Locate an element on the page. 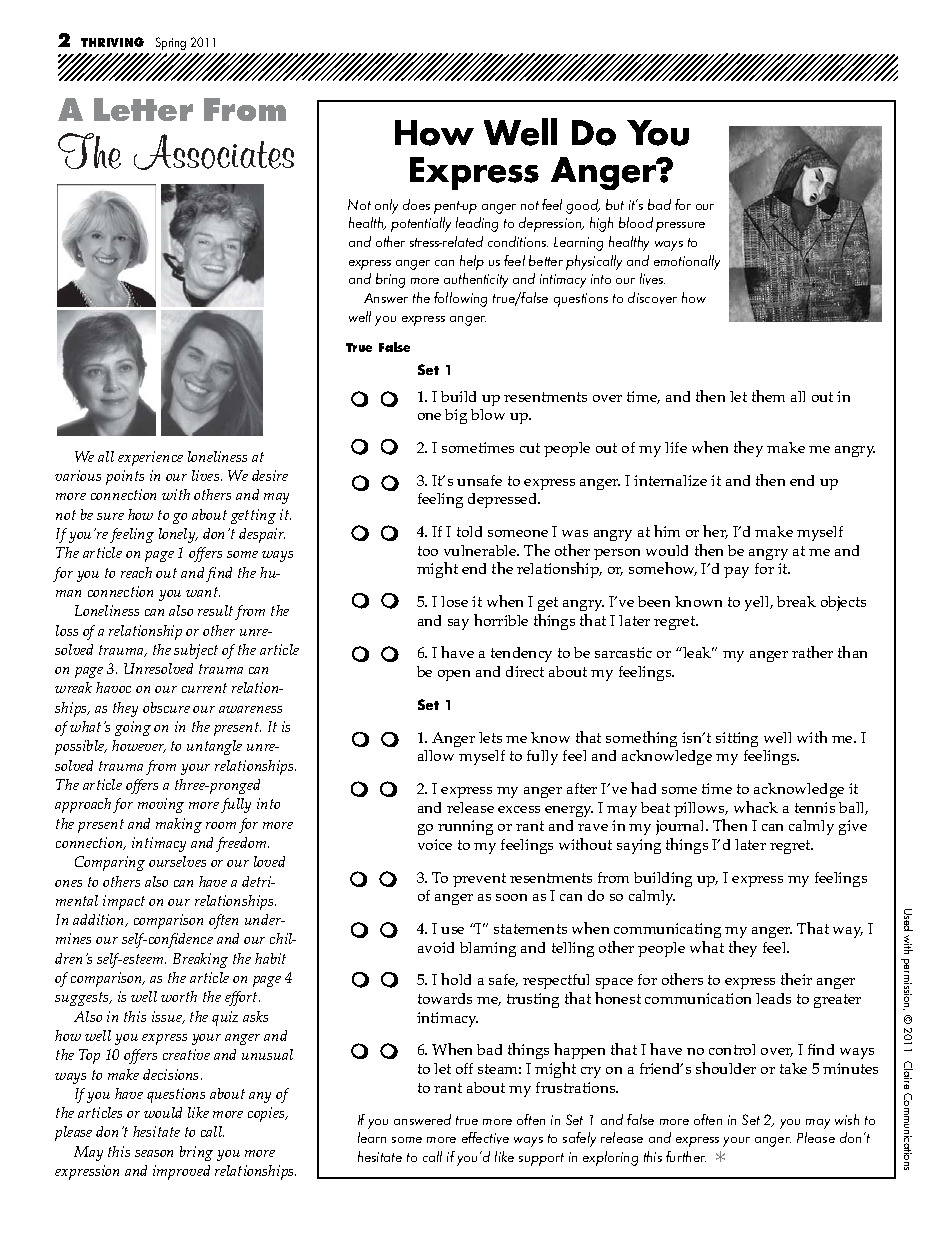 Image resolution: width=952 pixels, height=1233 pixels. does is located at coordinates (416, 204).
